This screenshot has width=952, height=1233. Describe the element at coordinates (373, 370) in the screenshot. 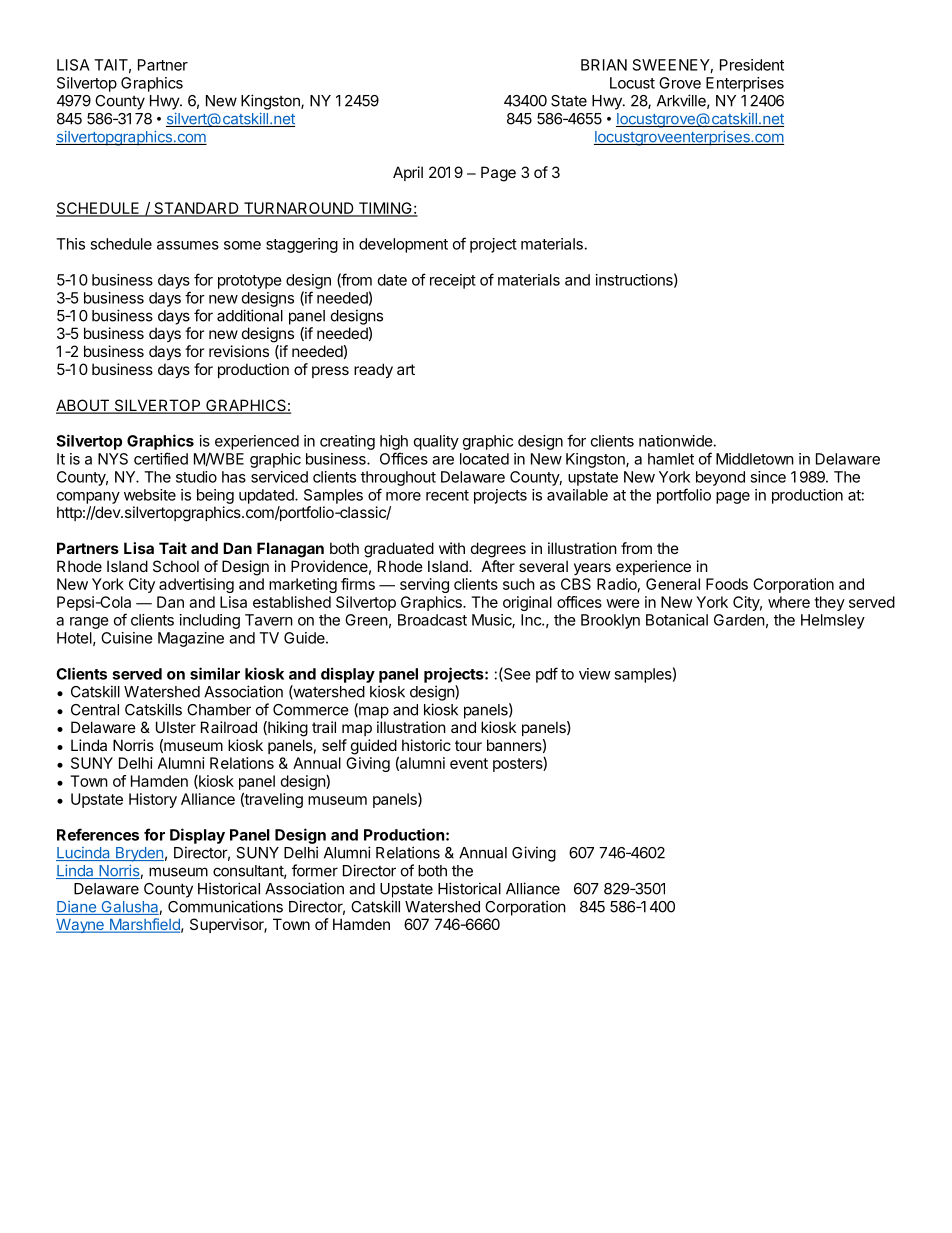

I see `ready` at that location.
